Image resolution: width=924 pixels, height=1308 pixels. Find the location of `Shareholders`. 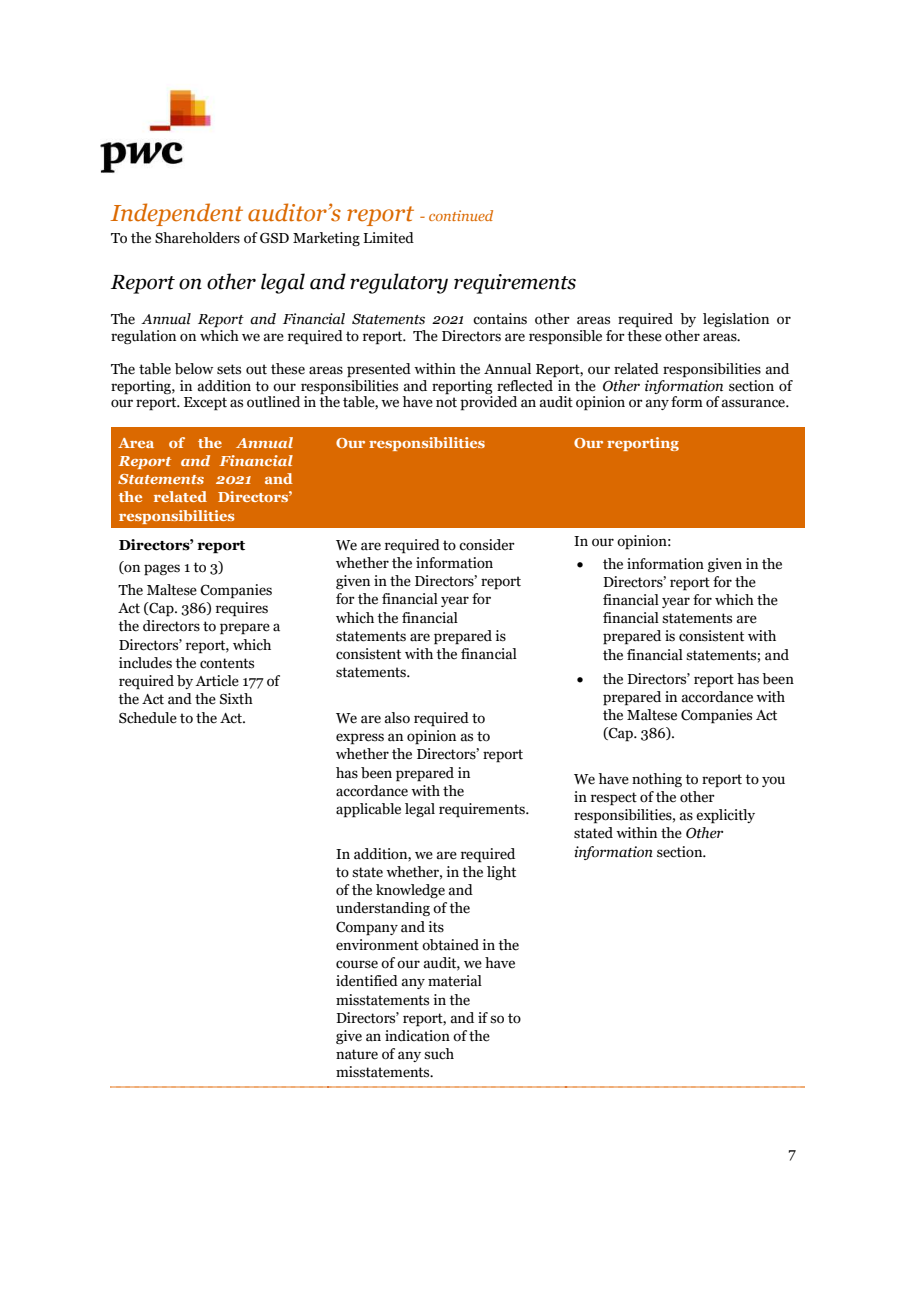

Shareholders is located at coordinates (197, 238).
